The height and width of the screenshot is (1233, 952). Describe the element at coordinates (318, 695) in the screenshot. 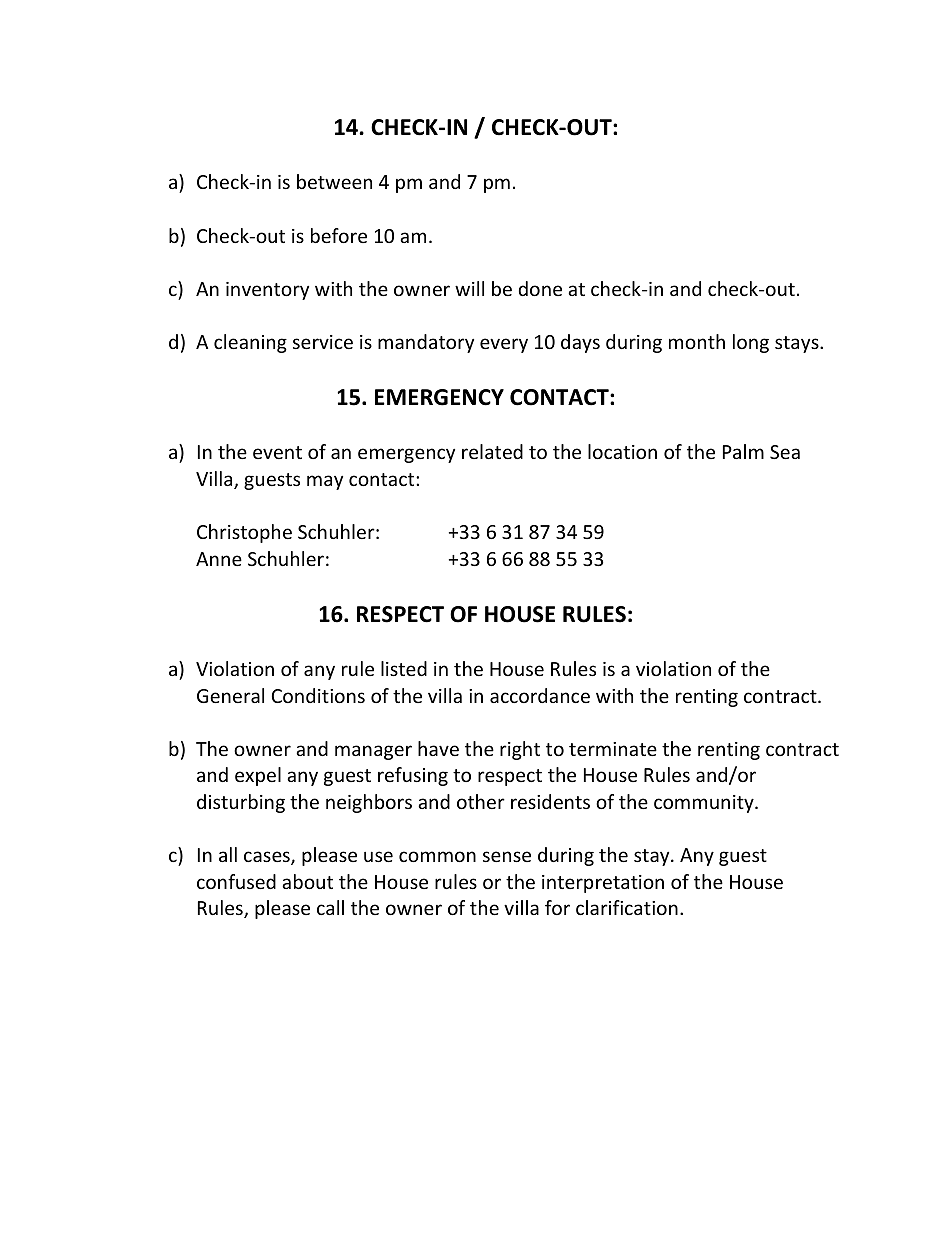

I see `Conditions` at that location.
